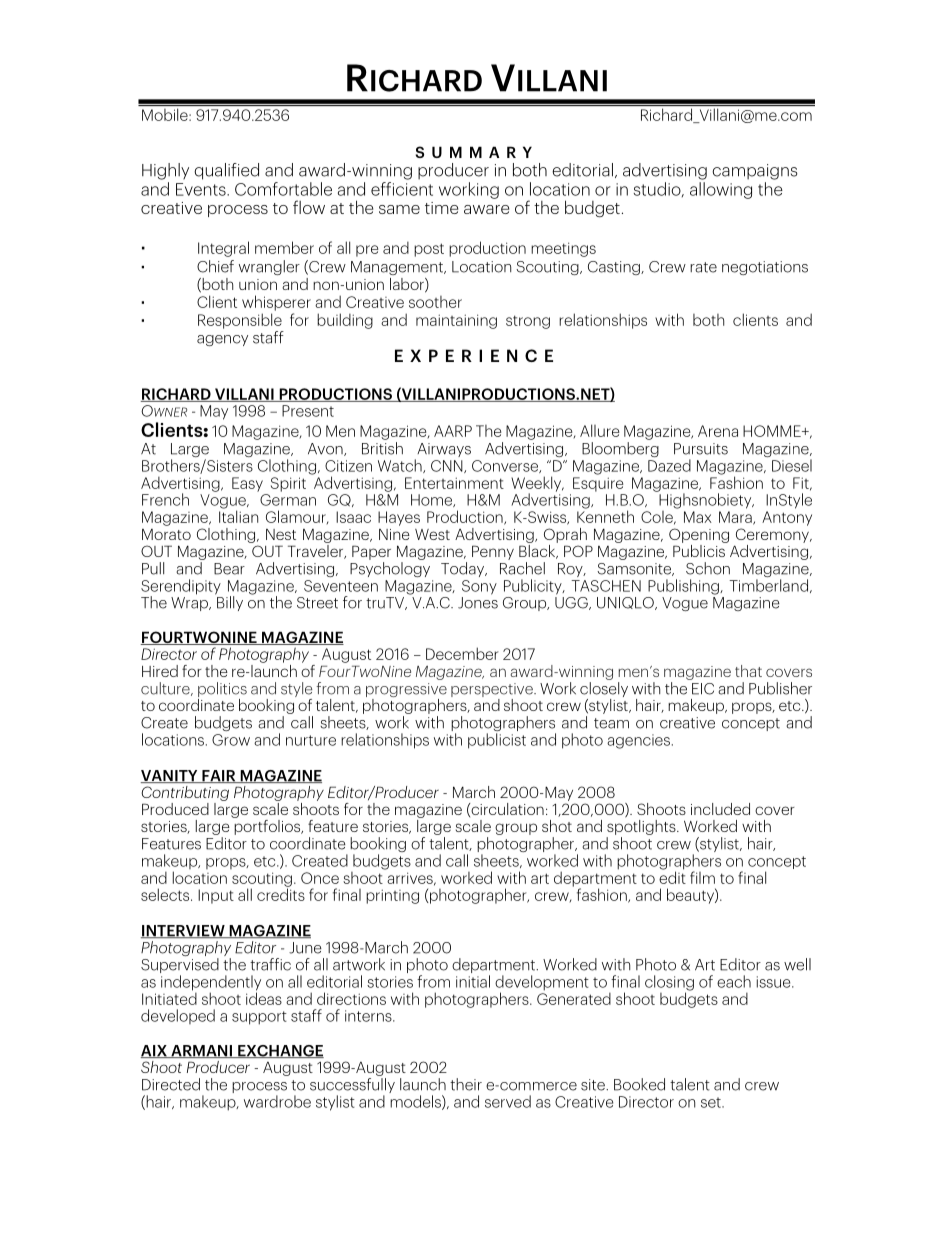 The width and height of the screenshot is (952, 1233). I want to click on allowing, so click(721, 190).
